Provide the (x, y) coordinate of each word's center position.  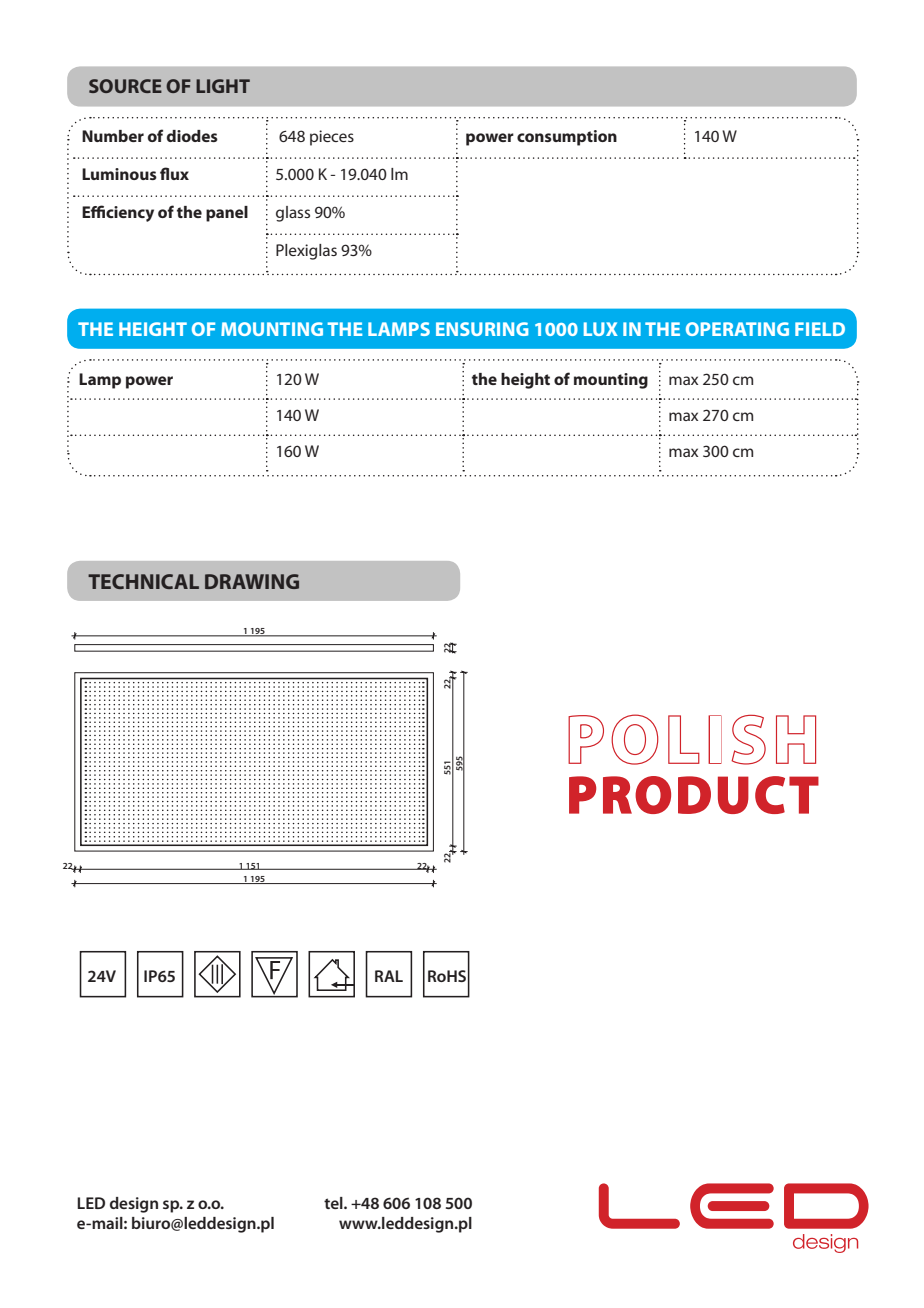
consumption (567, 138)
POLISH (692, 739)
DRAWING (252, 581)
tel (334, 1203)
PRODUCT (694, 795)
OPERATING (737, 329)
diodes (192, 136)
